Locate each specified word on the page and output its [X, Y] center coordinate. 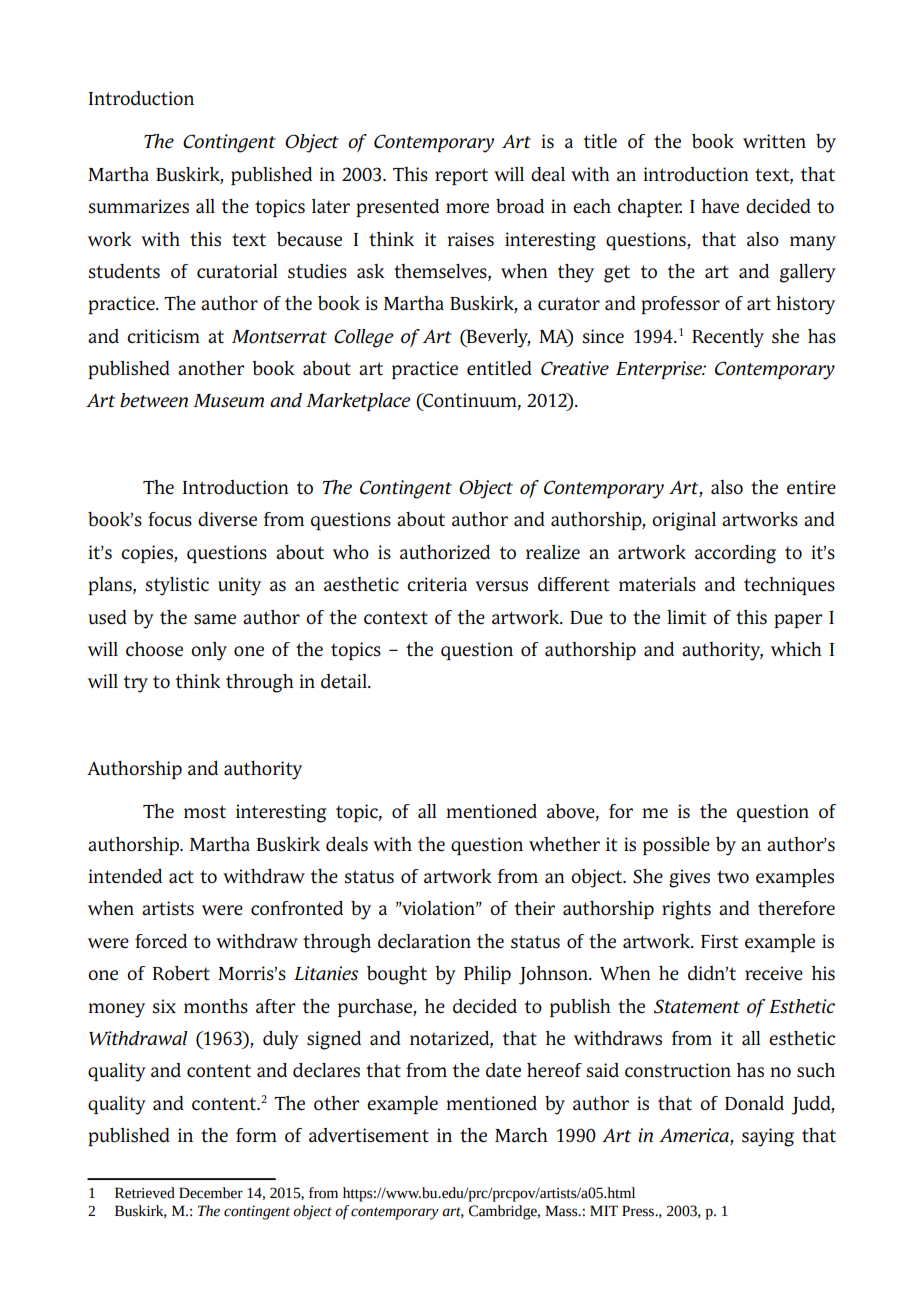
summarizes [138, 206]
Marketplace [358, 402]
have [720, 206]
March [521, 1135]
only [209, 651]
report [461, 176]
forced [161, 941]
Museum [228, 401]
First [719, 941]
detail [345, 681]
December [211, 1193]
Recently [728, 338]
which [796, 649]
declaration [424, 941]
